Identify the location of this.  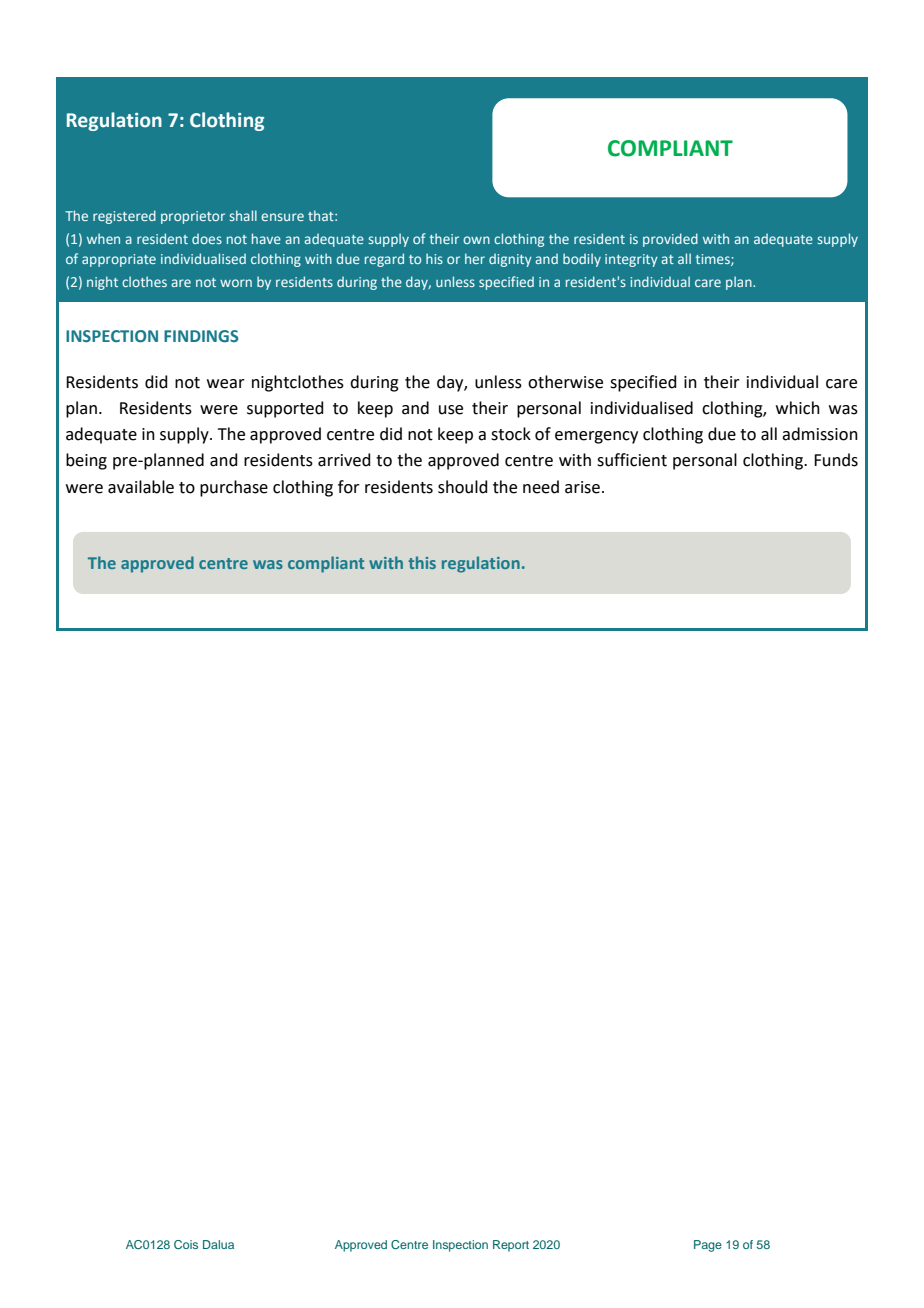
(422, 562).
